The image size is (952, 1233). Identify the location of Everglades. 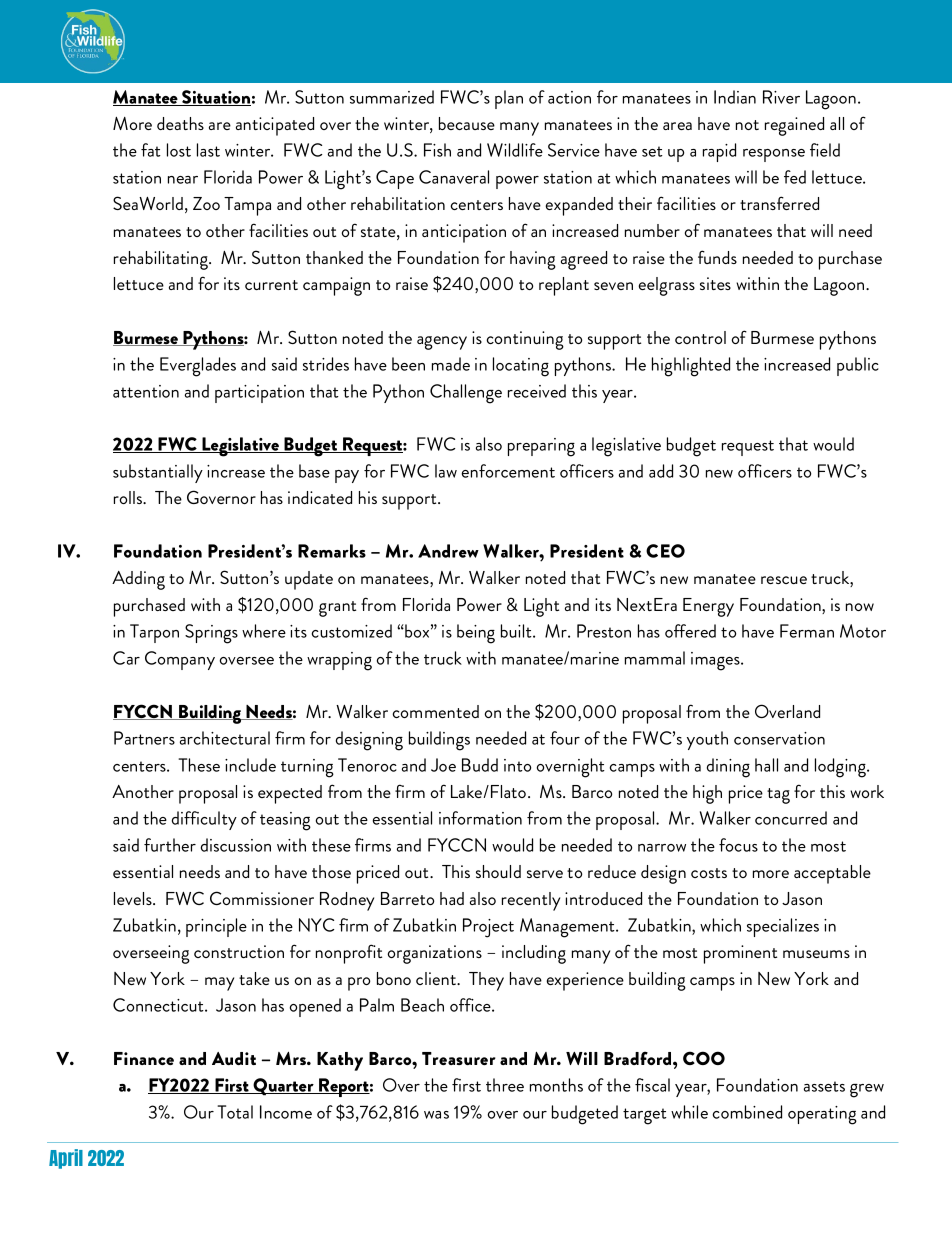
(198, 367).
